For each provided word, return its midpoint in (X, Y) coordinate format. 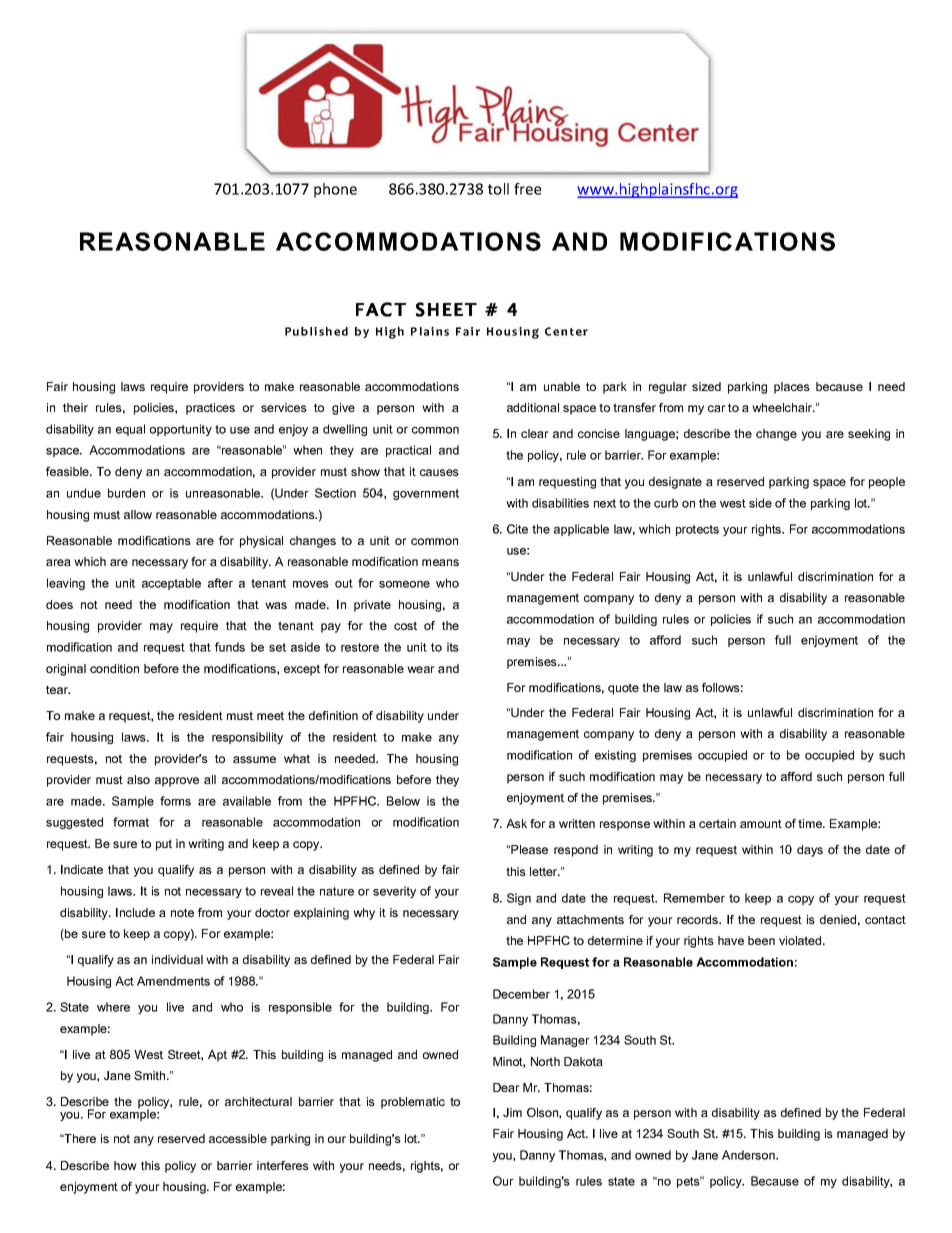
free (527, 189)
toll (498, 189)
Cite (517, 529)
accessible (238, 1138)
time (811, 823)
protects (697, 530)
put (164, 845)
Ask (516, 823)
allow (138, 514)
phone (335, 190)
